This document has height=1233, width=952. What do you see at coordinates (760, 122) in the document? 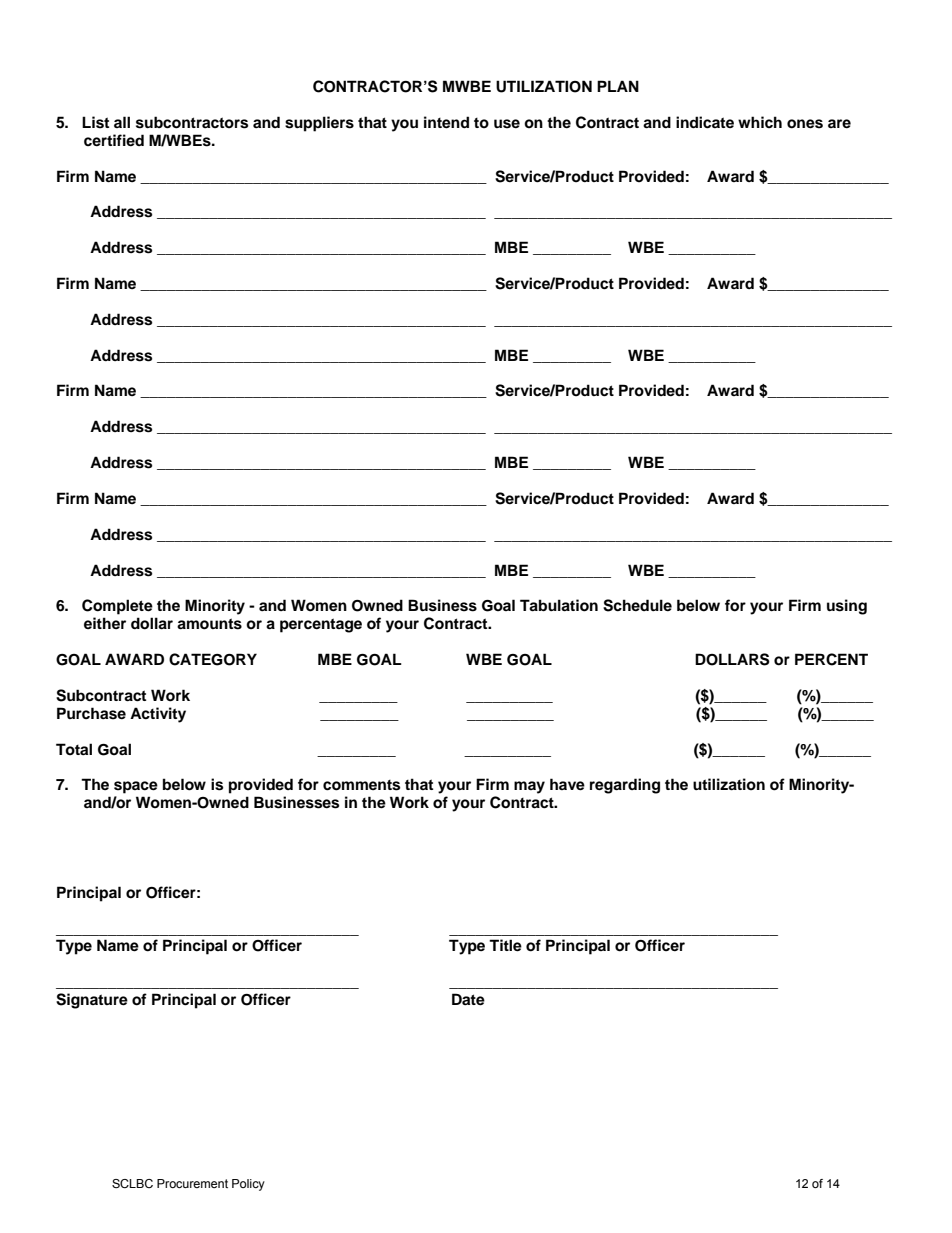
I see `which` at bounding box center [760, 122].
